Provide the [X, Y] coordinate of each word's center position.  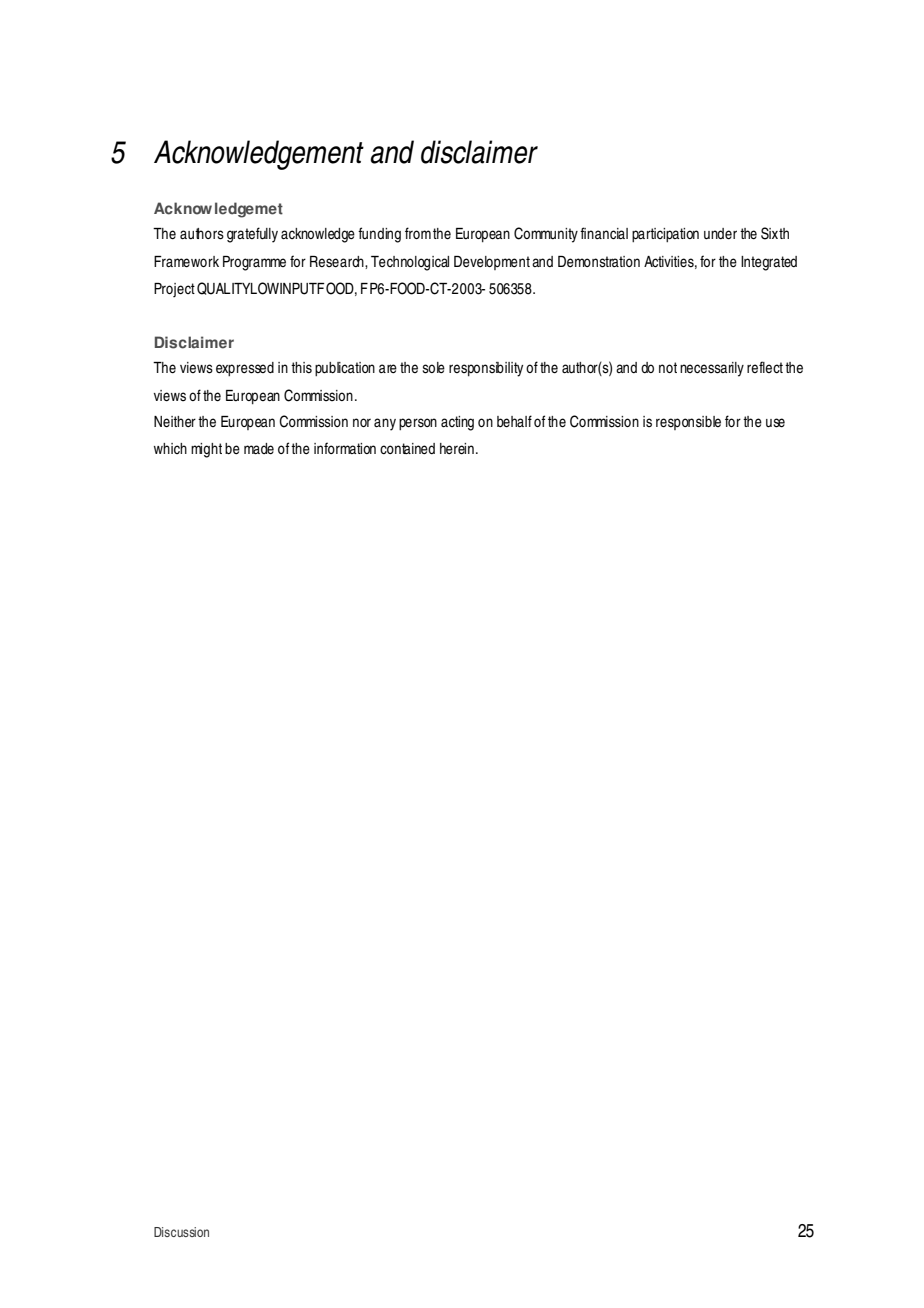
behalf [514, 421]
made [259, 448]
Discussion [181, 1232]
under [720, 234]
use [775, 423]
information [345, 448]
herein [457, 448]
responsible [688, 423]
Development [492, 263]
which [170, 448]
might [206, 450]
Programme [254, 263]
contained [407, 448]
